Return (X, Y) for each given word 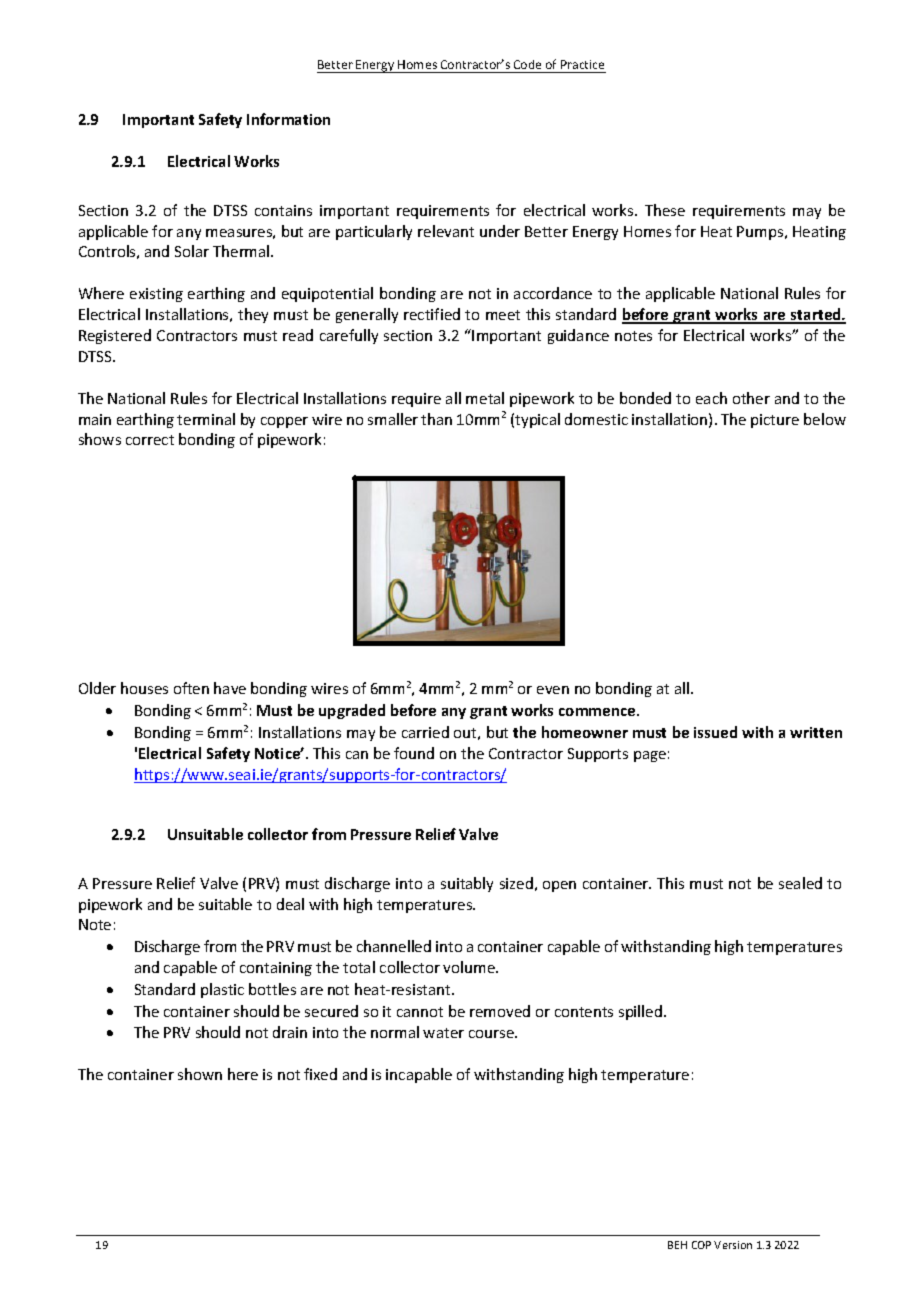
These (665, 210)
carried (425, 732)
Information (288, 119)
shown (200, 1074)
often (191, 688)
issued (715, 732)
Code (528, 66)
